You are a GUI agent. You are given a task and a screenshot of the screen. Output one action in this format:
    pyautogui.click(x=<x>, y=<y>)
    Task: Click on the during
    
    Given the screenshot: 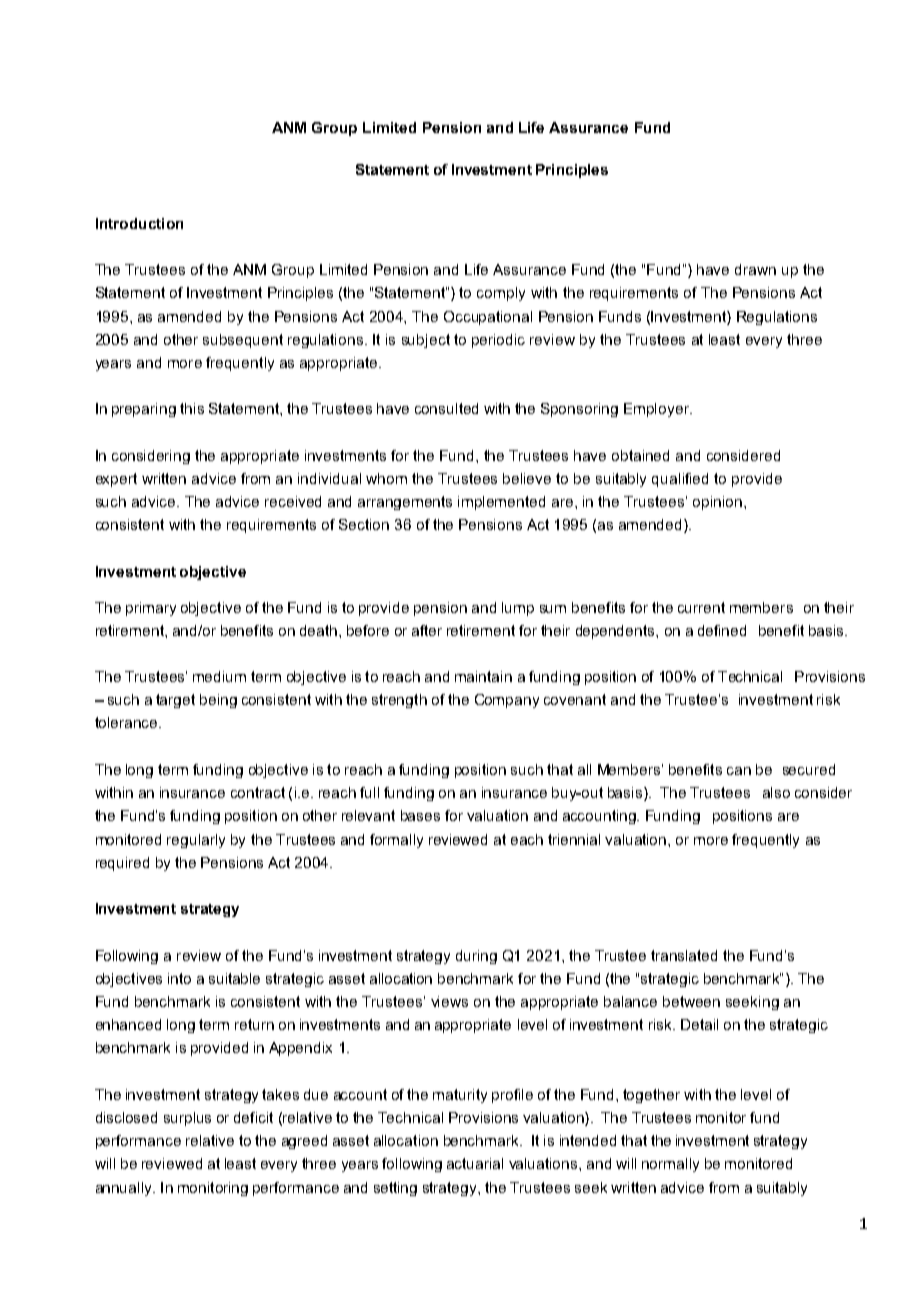 What is the action you would take?
    pyautogui.click(x=476, y=957)
